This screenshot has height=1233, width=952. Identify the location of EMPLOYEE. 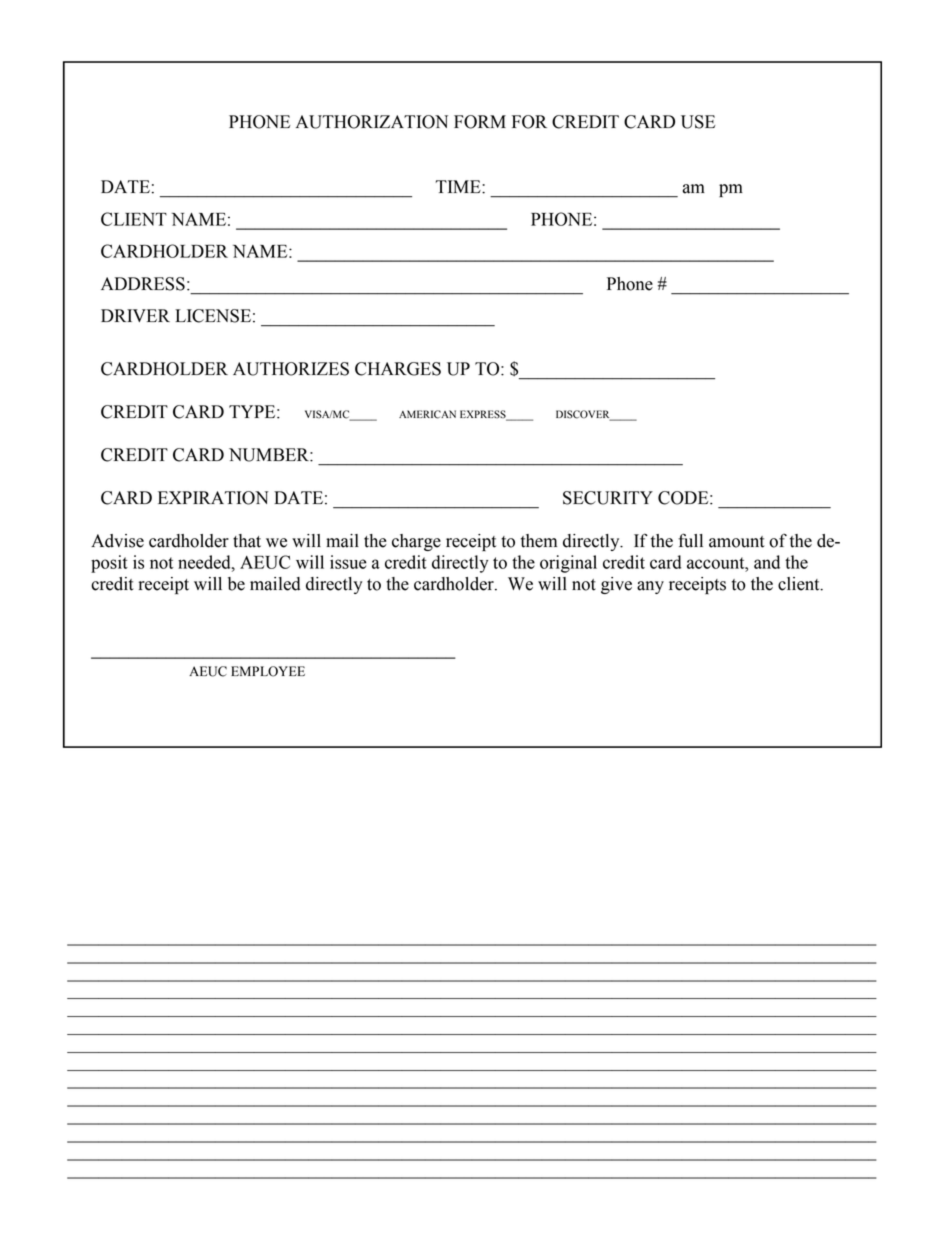
(268, 671).
